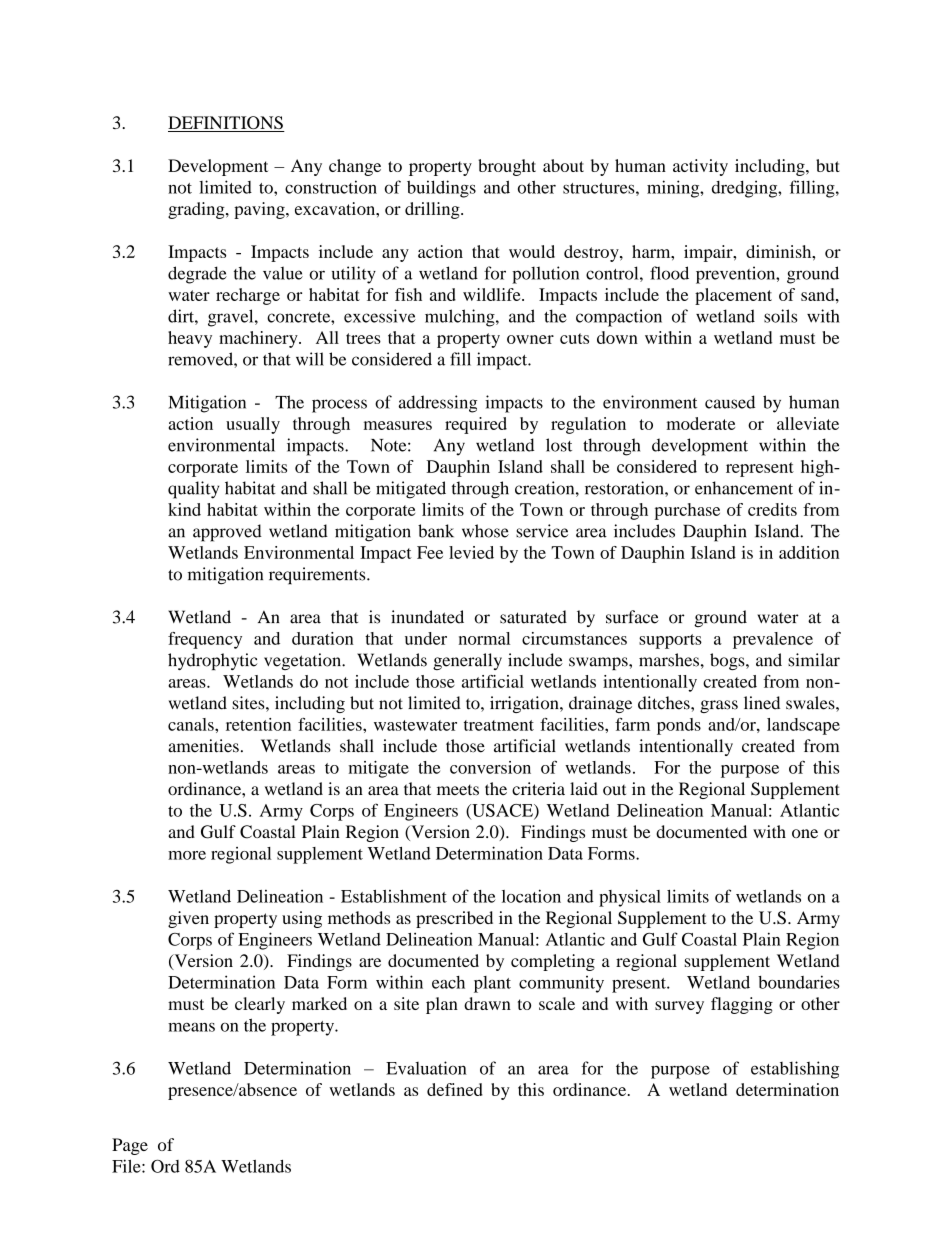  I want to click on establishing, so click(795, 1070).
